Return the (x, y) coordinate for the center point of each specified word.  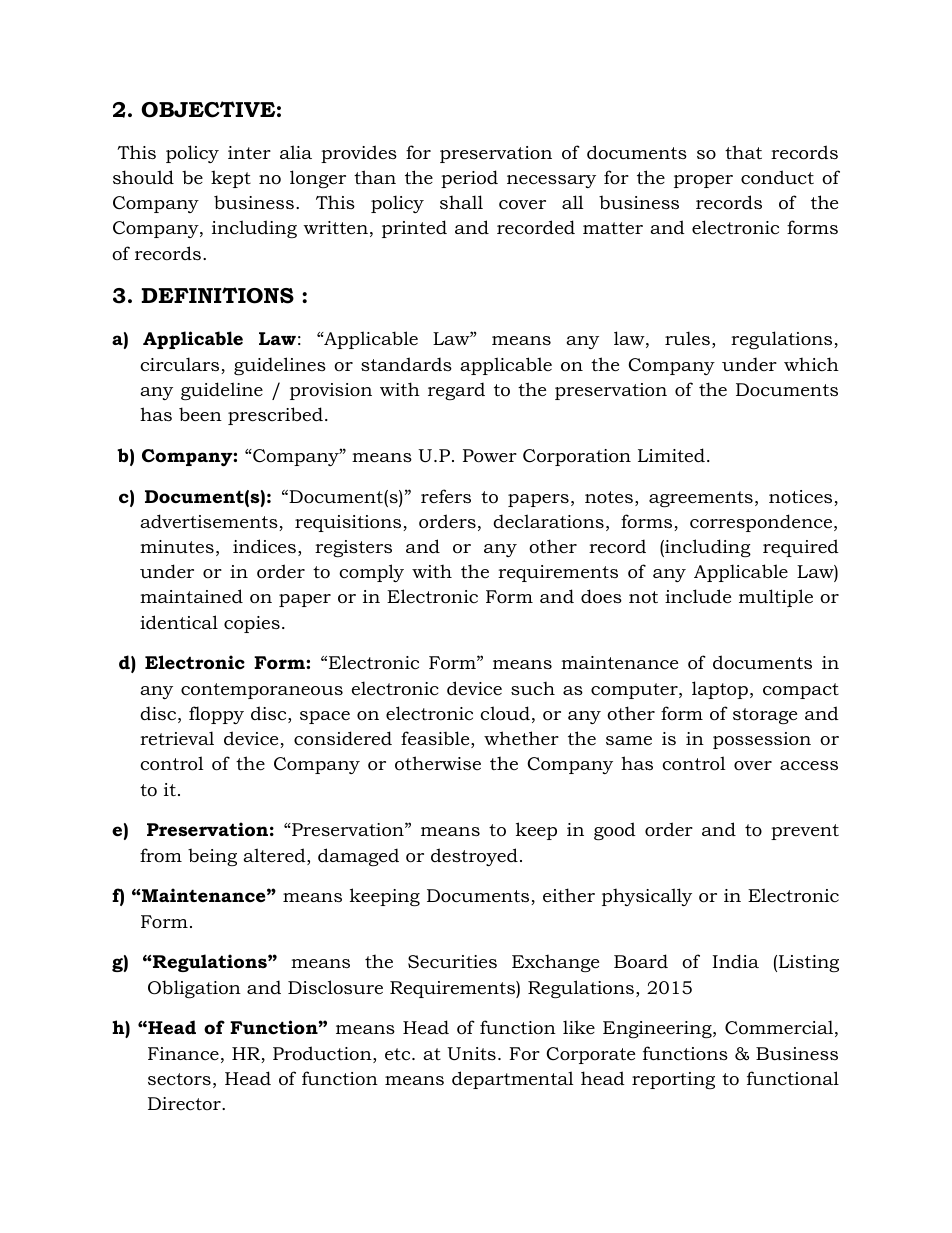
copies (252, 624)
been (200, 414)
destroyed (474, 857)
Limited (671, 455)
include (698, 596)
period (469, 179)
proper (703, 181)
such (533, 688)
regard (456, 391)
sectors (179, 1079)
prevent (805, 832)
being (212, 857)
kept (231, 179)
